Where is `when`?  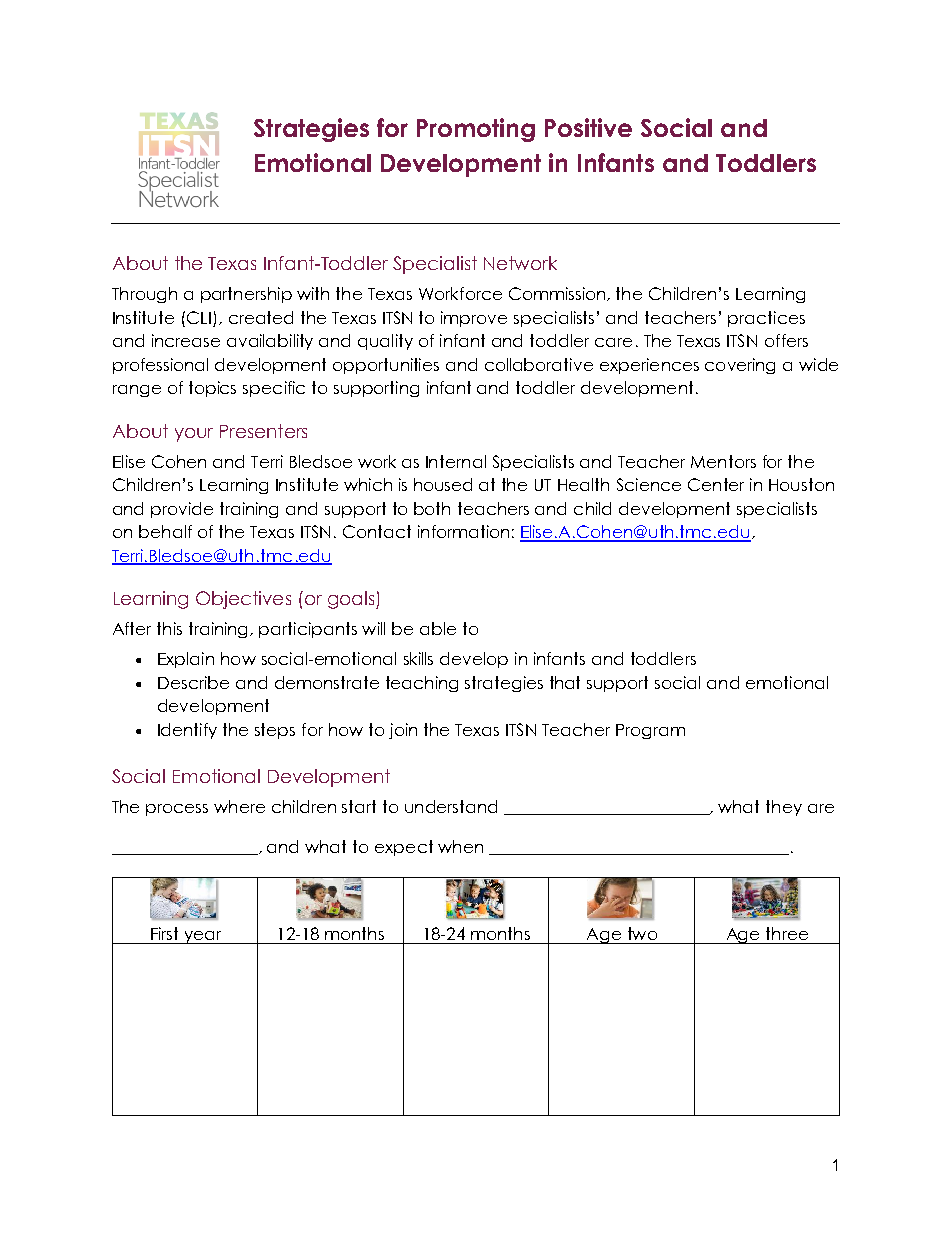
when is located at coordinates (460, 846).
